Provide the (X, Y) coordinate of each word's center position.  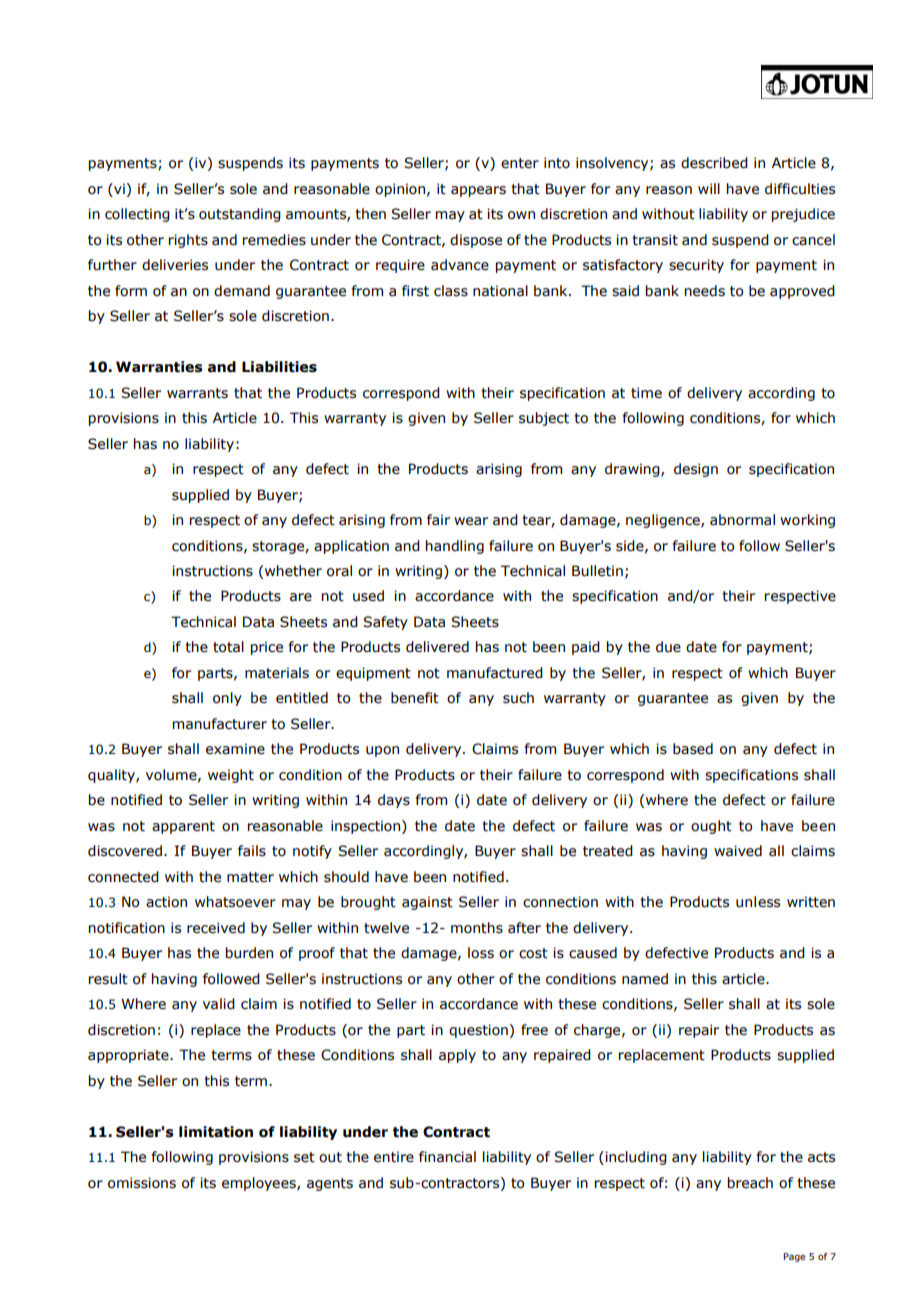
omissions (142, 1183)
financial (447, 1157)
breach (750, 1183)
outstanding (240, 215)
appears (478, 191)
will (709, 188)
